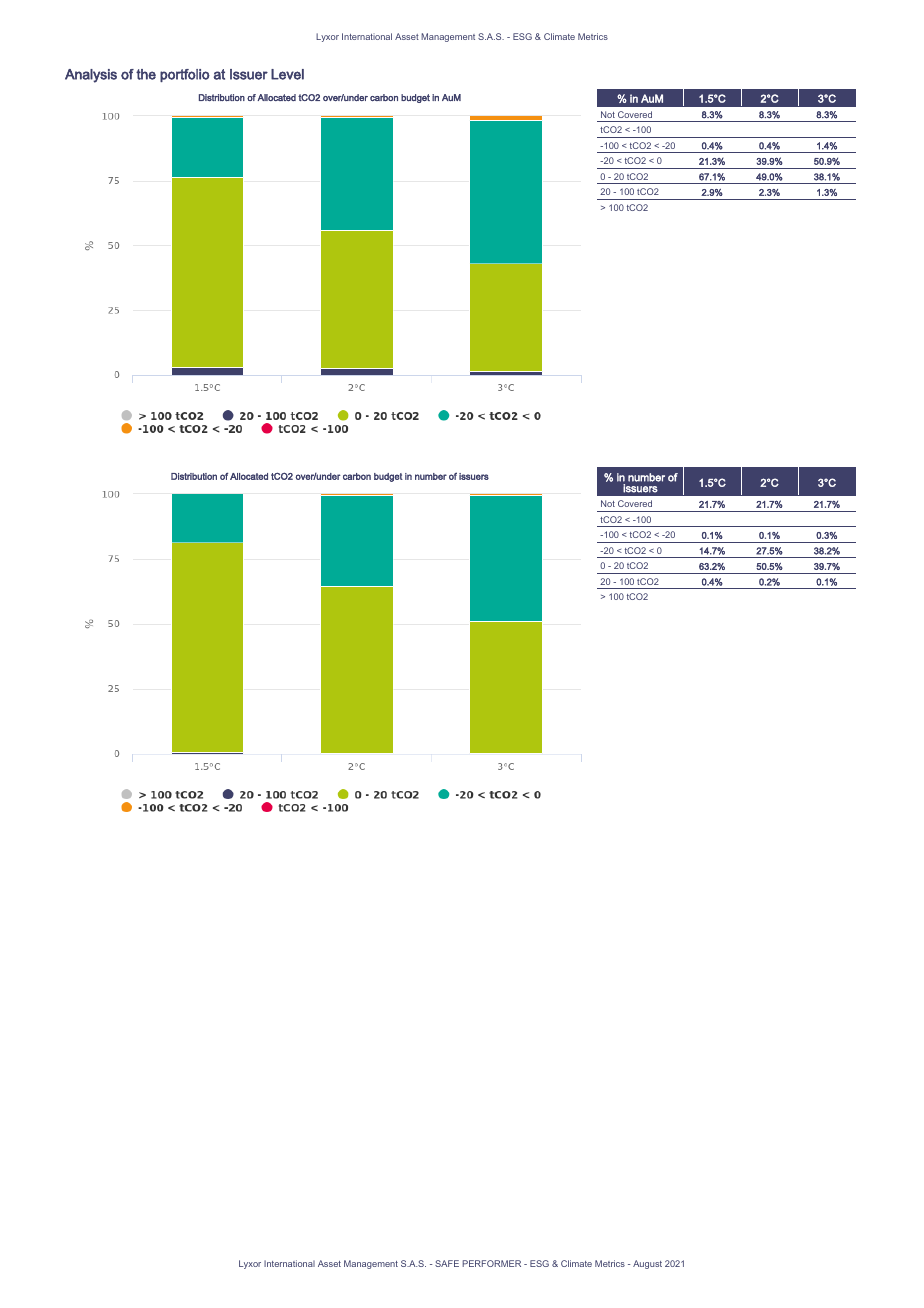 This document has height=1308, width=924. Describe the element at coordinates (447, 1263) in the document. I see `SAFE` at that location.
